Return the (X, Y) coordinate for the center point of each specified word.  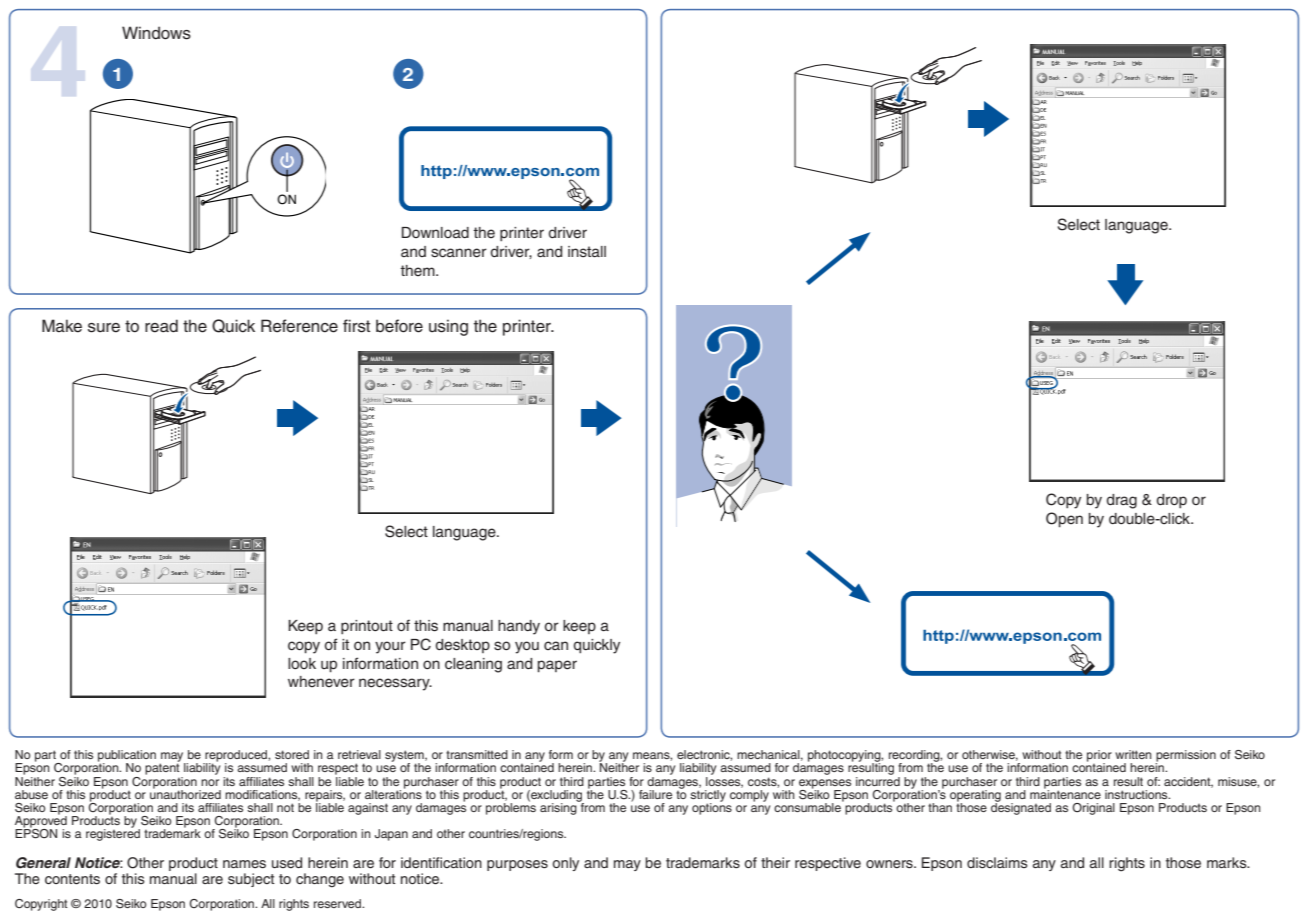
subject (251, 880)
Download (435, 233)
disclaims (997, 862)
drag (1121, 501)
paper (557, 666)
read (161, 326)
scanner (459, 253)
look (302, 663)
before (399, 326)
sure (104, 328)
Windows (156, 33)
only (565, 864)
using (448, 327)
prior (1099, 757)
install (587, 252)
